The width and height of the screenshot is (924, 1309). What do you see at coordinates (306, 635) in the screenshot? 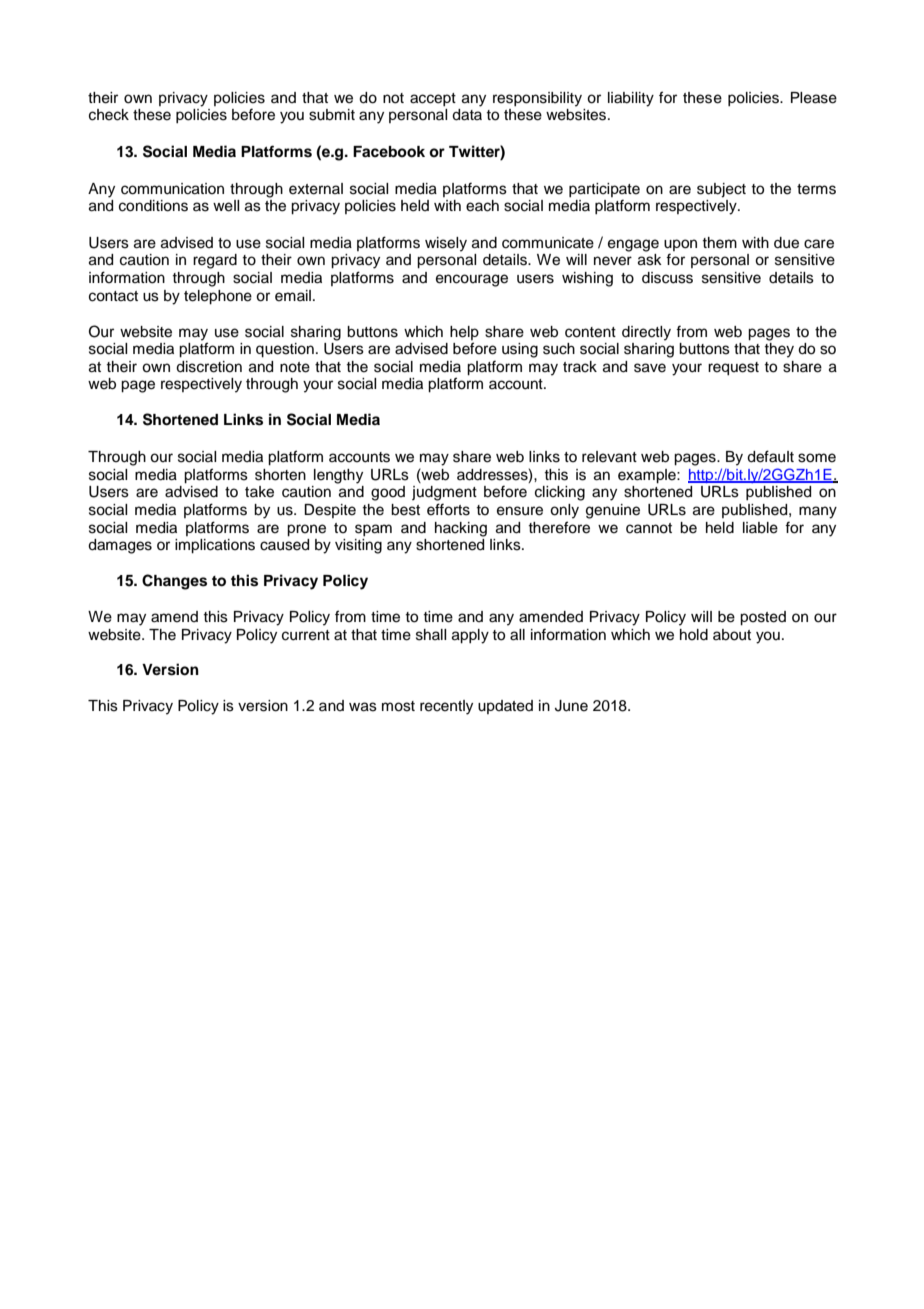
I see `current` at bounding box center [306, 635].
